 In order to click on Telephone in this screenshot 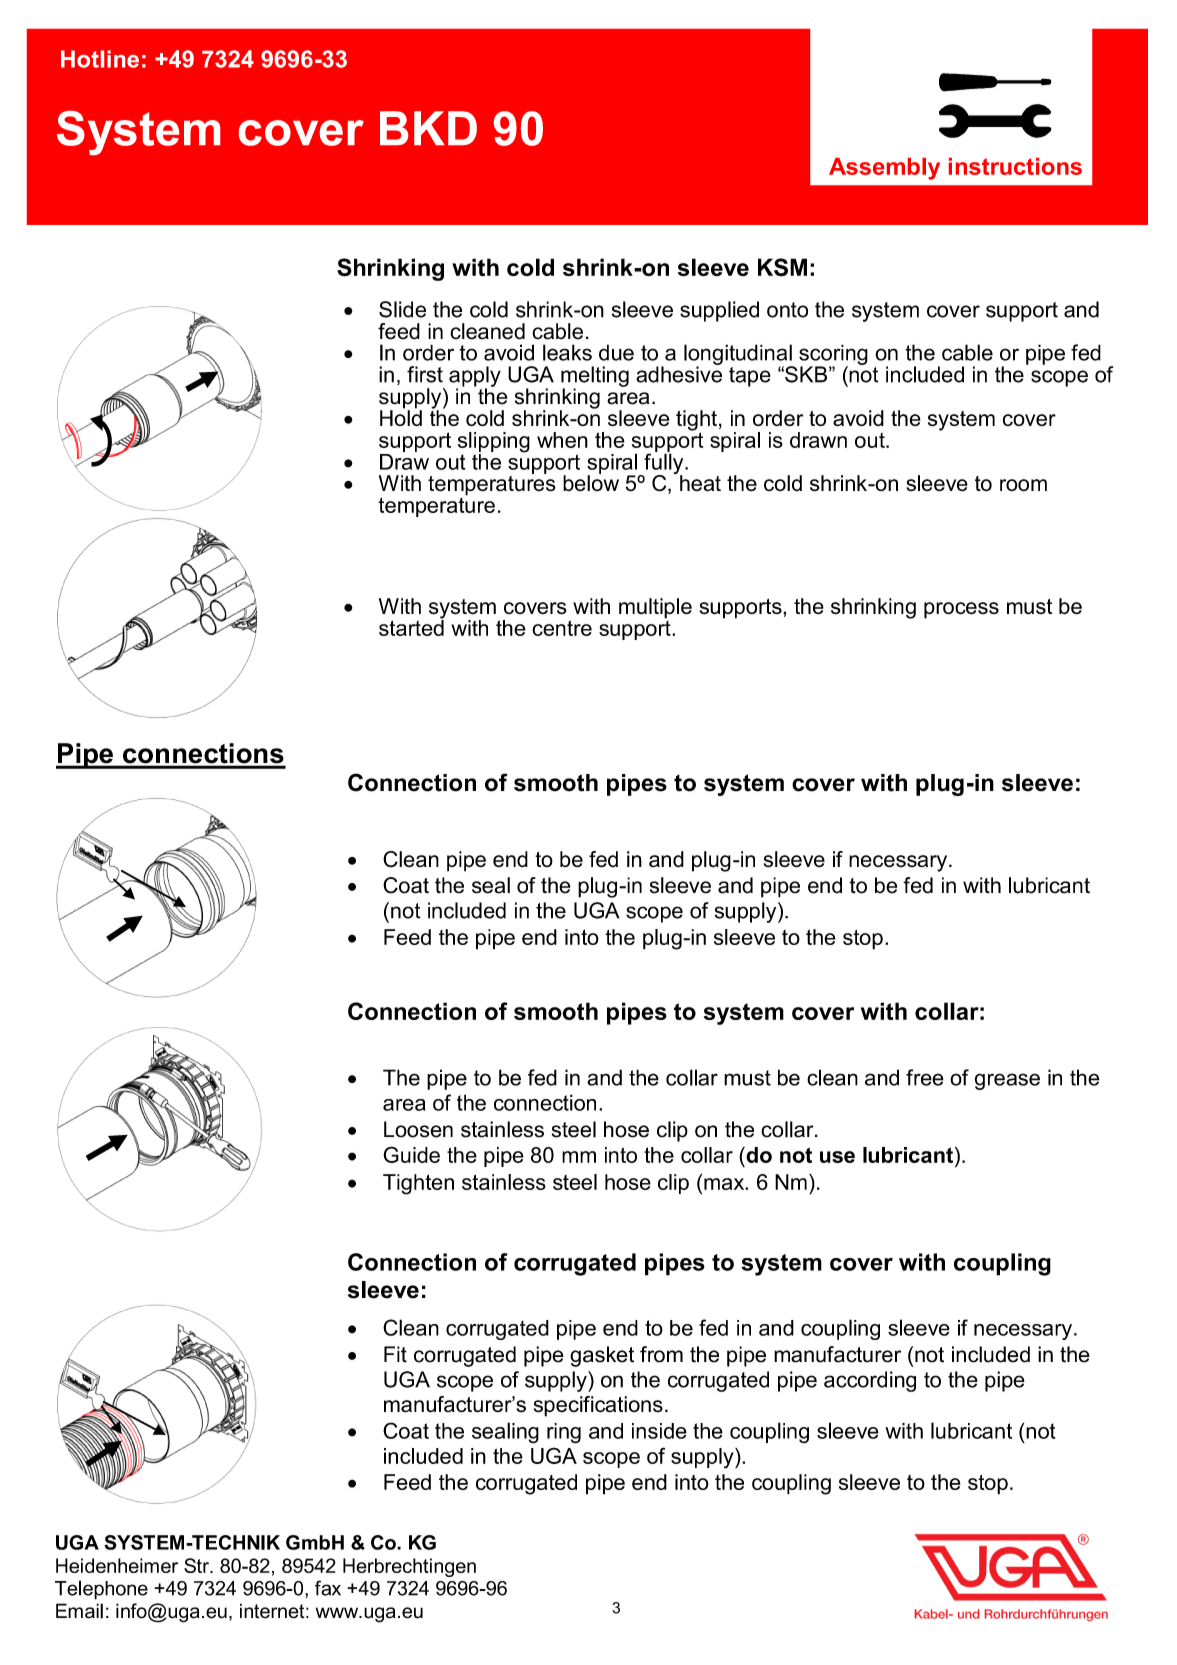, I will do `click(101, 1590)`.
